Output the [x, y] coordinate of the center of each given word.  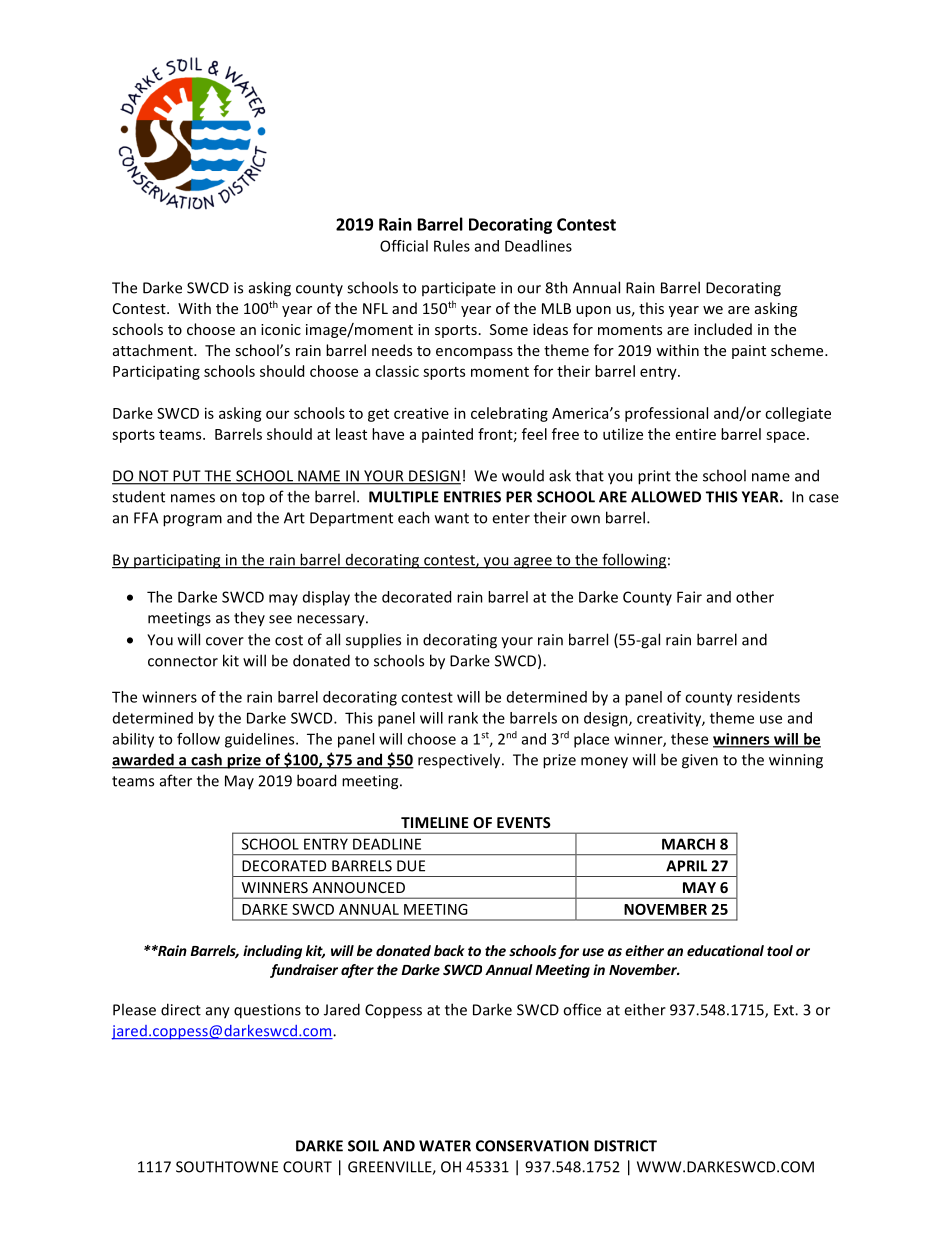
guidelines [261, 740]
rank [463, 718]
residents [768, 697]
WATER [445, 1146]
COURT [307, 1167]
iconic [281, 329]
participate [459, 289]
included [723, 329]
